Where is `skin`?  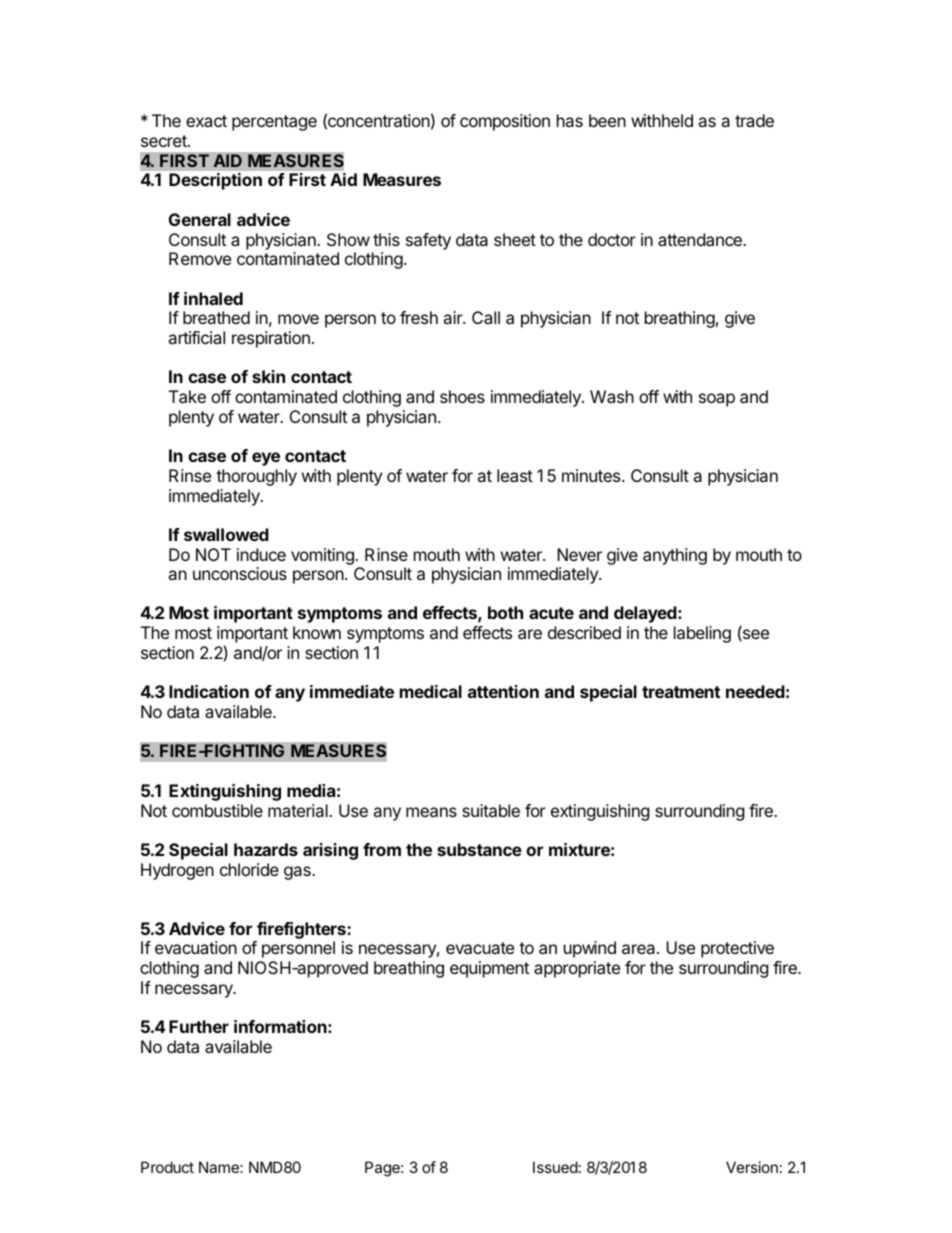
skin is located at coordinates (268, 376).
